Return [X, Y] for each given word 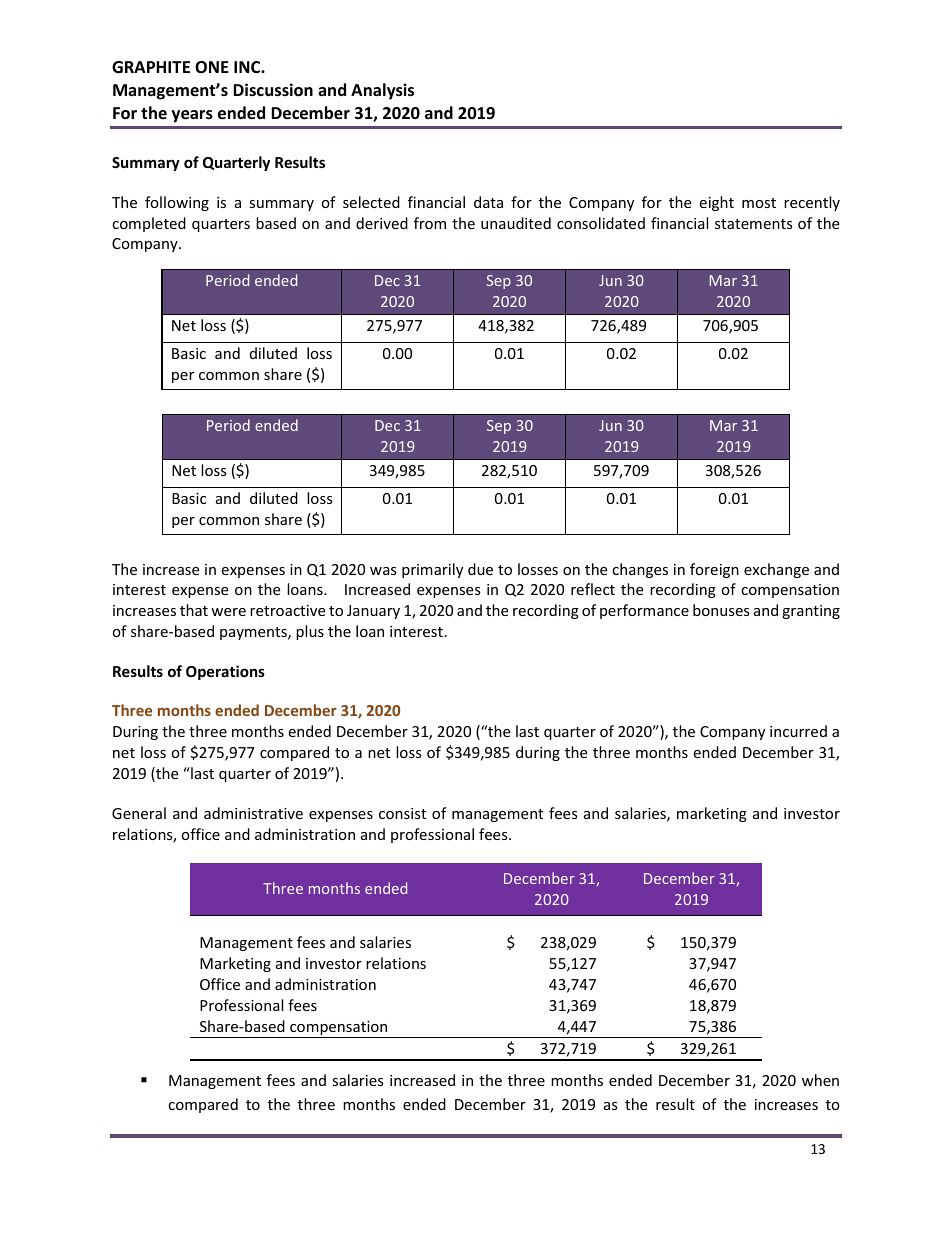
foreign [714, 570]
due [480, 569]
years [192, 116]
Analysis [382, 91]
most [759, 203]
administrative [253, 813]
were [228, 612]
